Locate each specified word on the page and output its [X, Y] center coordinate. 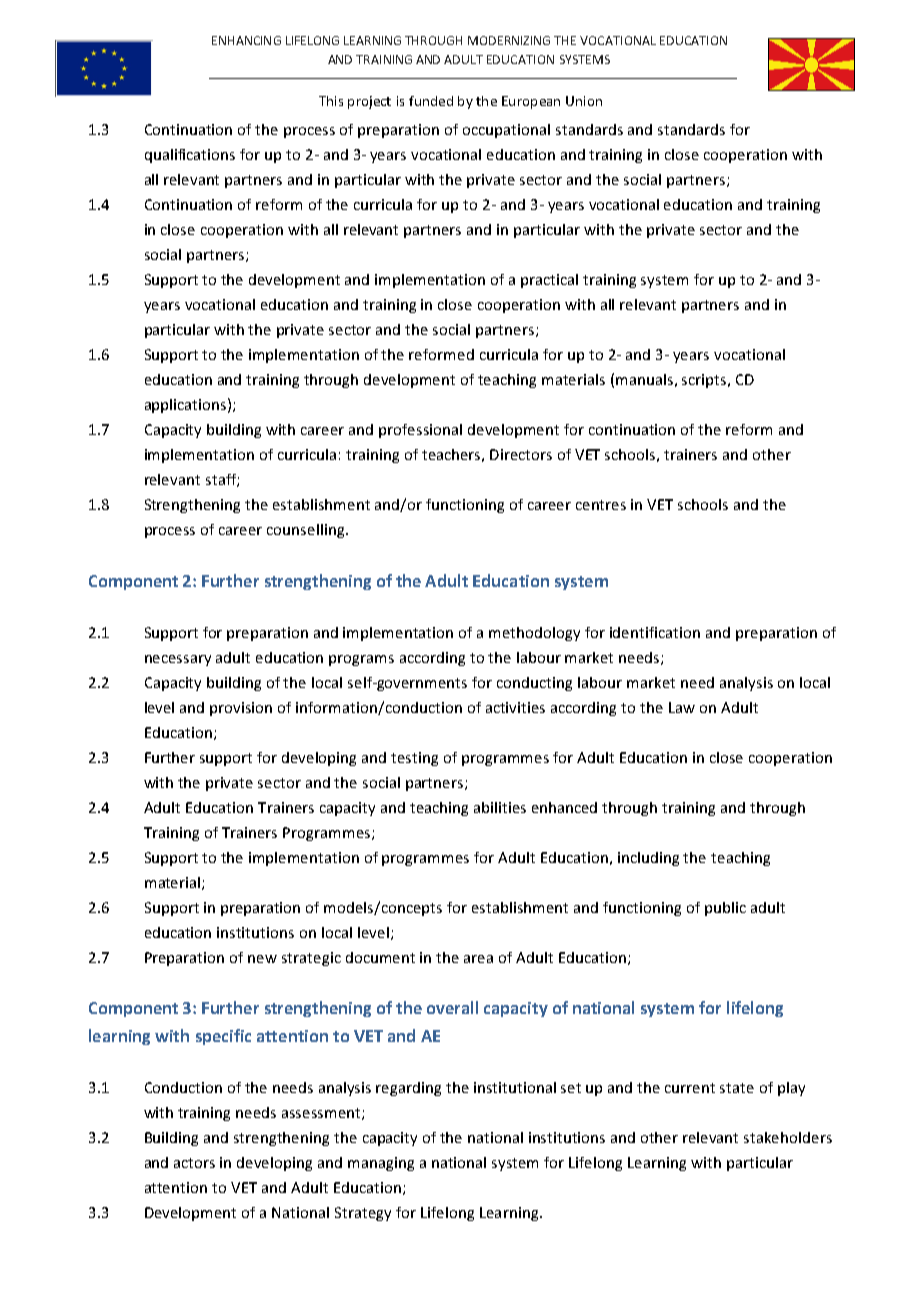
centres [601, 505]
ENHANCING [246, 40]
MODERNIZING [509, 40]
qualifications [190, 156]
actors [194, 1163]
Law [682, 707]
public [725, 909]
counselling [307, 531]
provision [241, 709]
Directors [521, 454]
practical [549, 281]
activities [515, 707]
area [478, 959]
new [262, 959]
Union [584, 101]
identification [655, 632]
